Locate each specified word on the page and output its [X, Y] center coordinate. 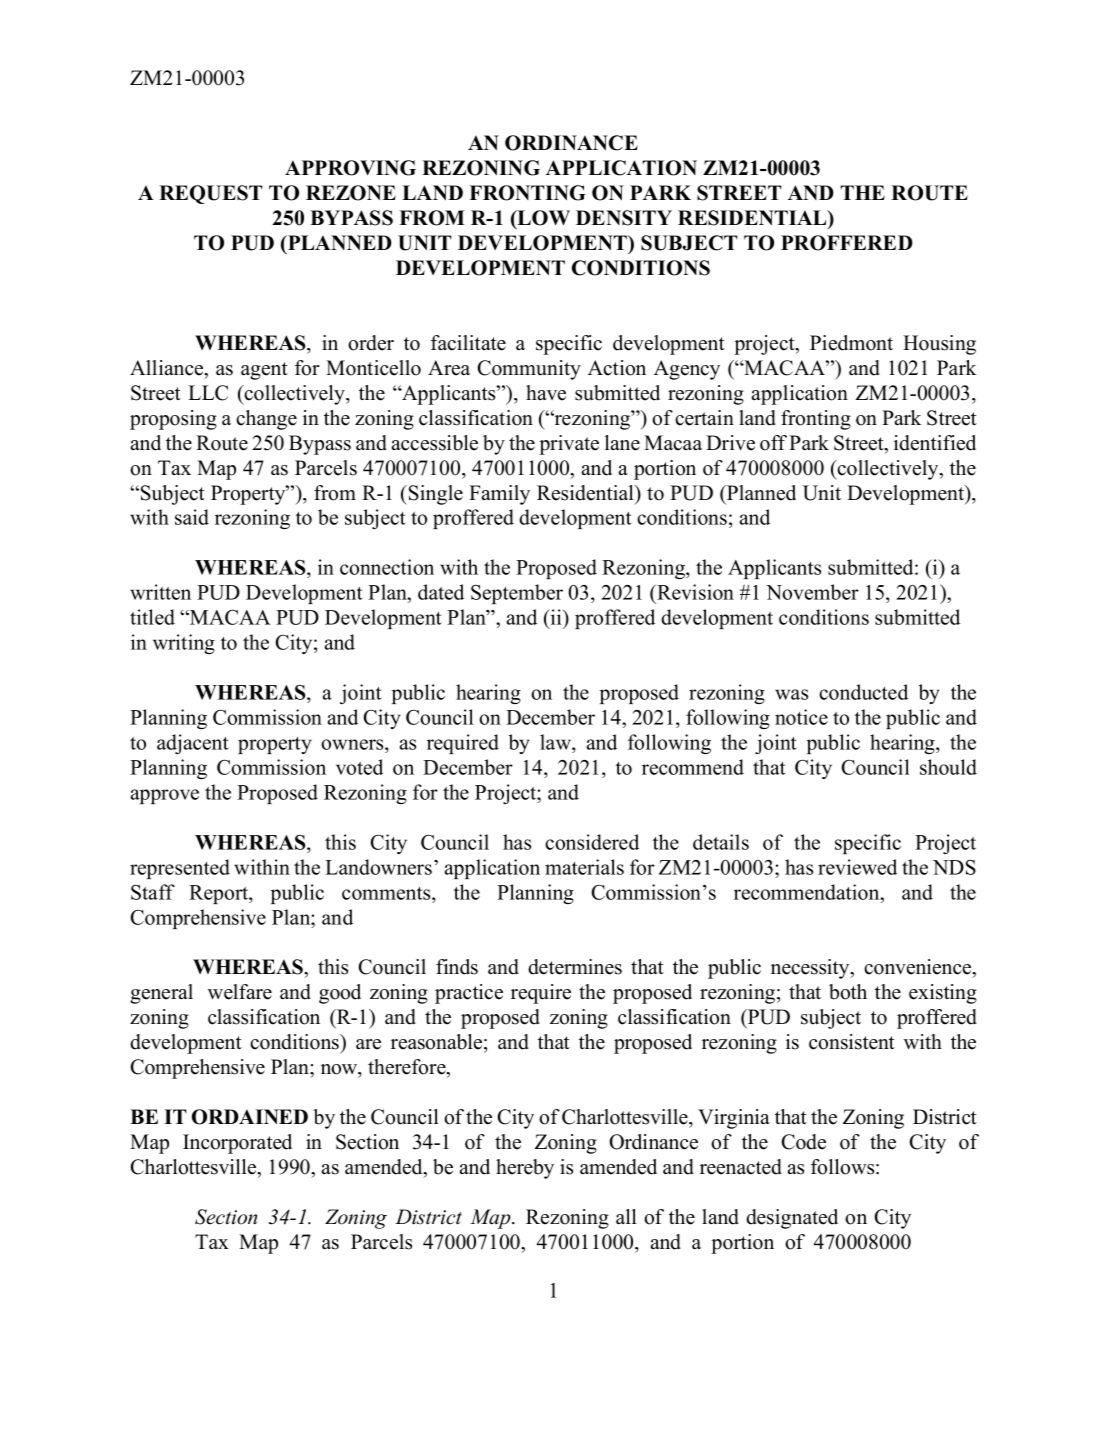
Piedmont [851, 343]
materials [584, 867]
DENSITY [624, 218]
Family [499, 495]
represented [180, 869]
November [812, 592]
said [192, 517]
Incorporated [237, 1144]
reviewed [857, 867]
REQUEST [211, 194]
